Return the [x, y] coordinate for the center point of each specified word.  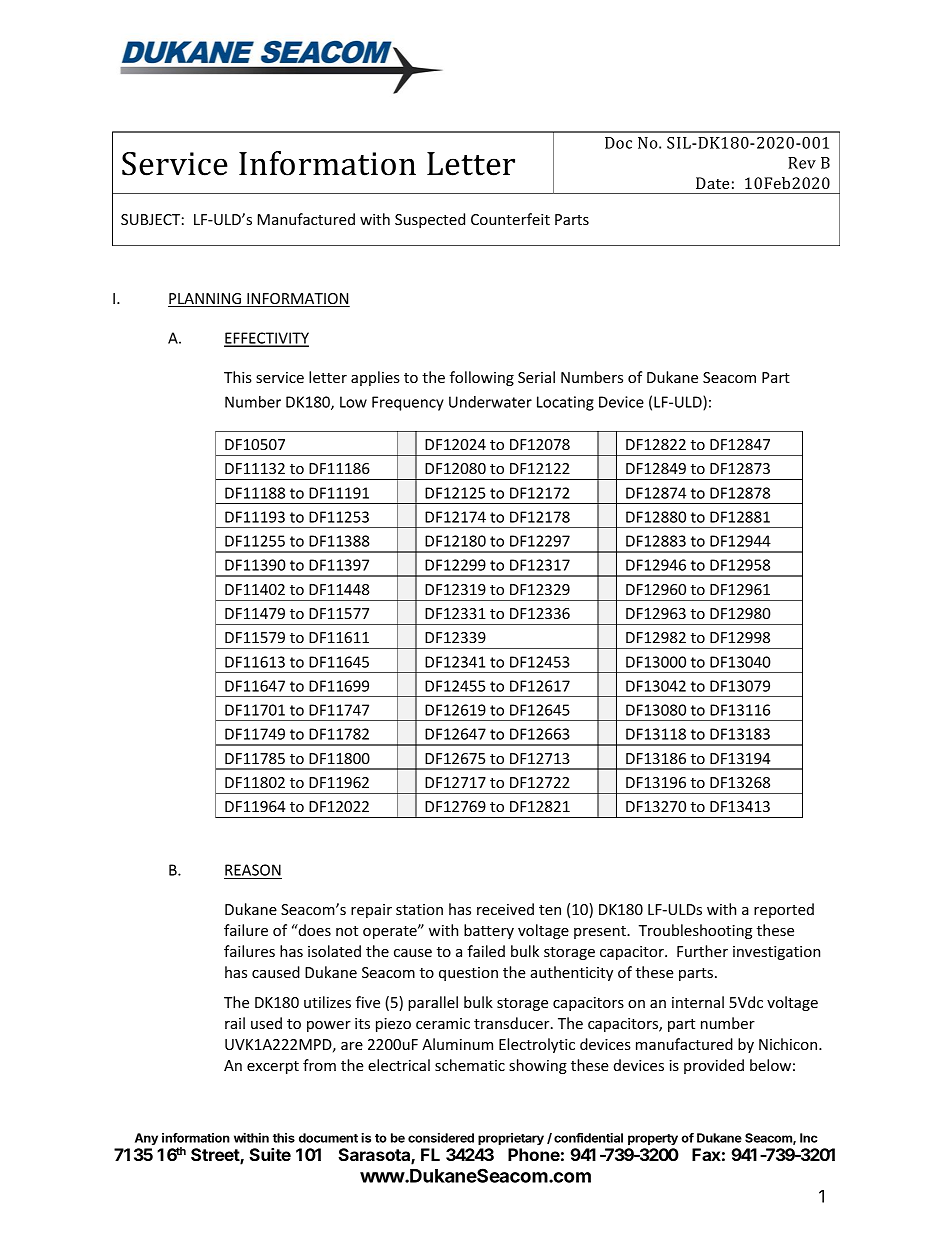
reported [784, 910]
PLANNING [206, 300]
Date [712, 183]
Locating [565, 403]
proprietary [511, 1139]
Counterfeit [510, 219]
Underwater [490, 402]
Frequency [408, 403]
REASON [253, 871]
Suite [270, 1154]
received [505, 909]
